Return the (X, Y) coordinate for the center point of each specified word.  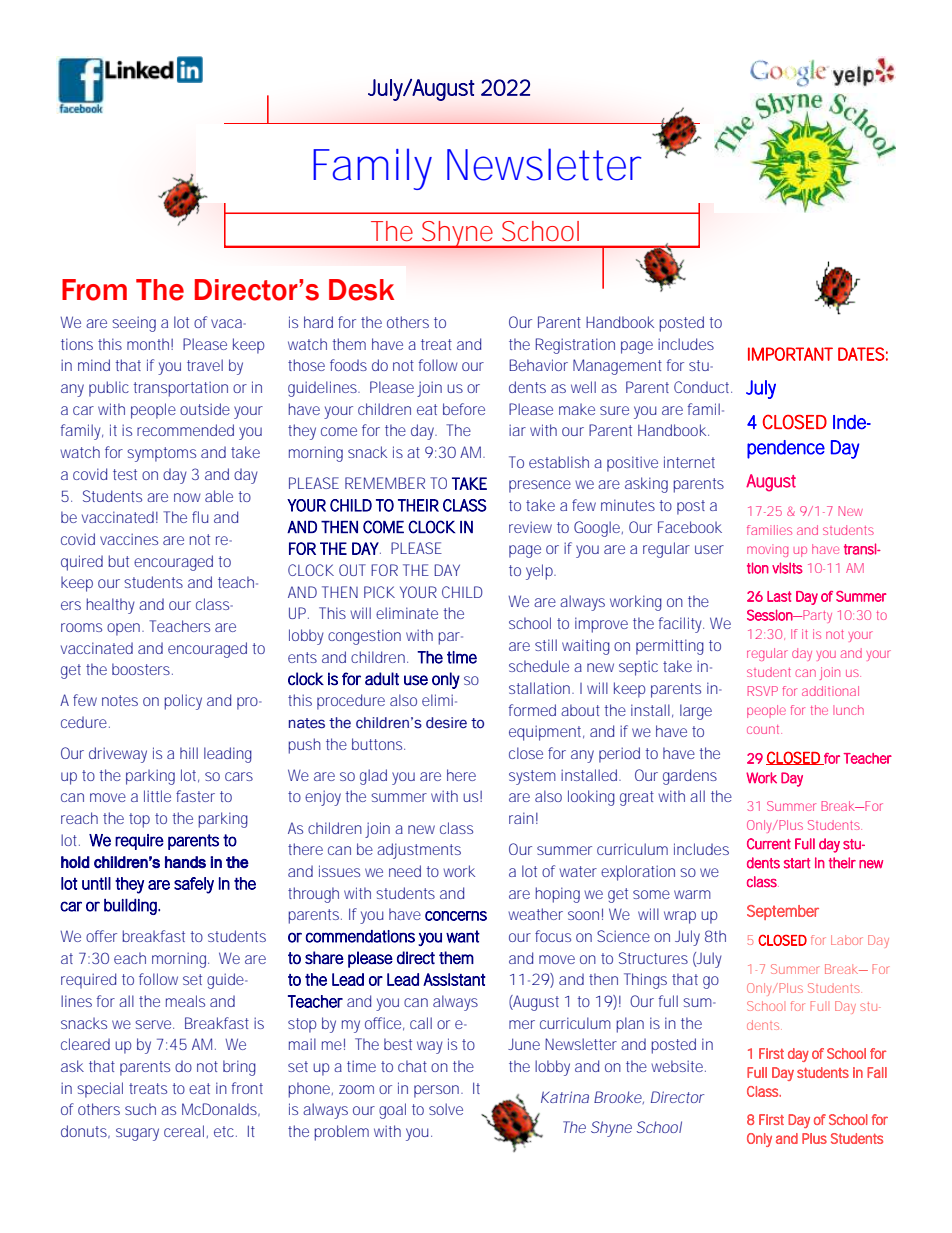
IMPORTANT (790, 354)
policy (183, 702)
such (140, 1109)
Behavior (538, 365)
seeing (134, 324)
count (764, 729)
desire (446, 723)
